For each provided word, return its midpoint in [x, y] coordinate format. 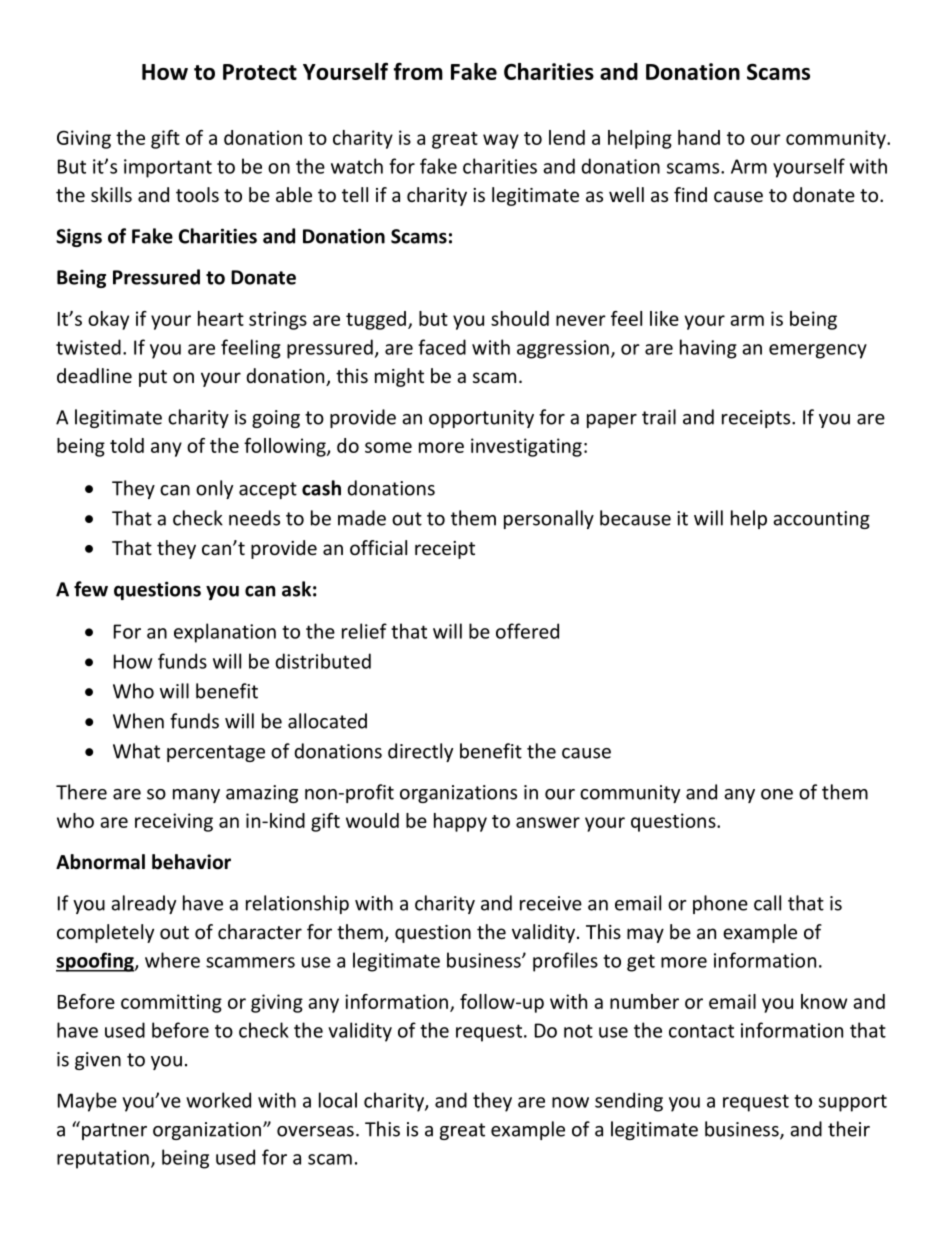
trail [659, 417]
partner [114, 1131]
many [196, 796]
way [501, 141]
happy [460, 822]
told [127, 445]
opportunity [481, 419]
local [338, 1100]
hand [699, 137]
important [168, 168]
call [767, 903]
